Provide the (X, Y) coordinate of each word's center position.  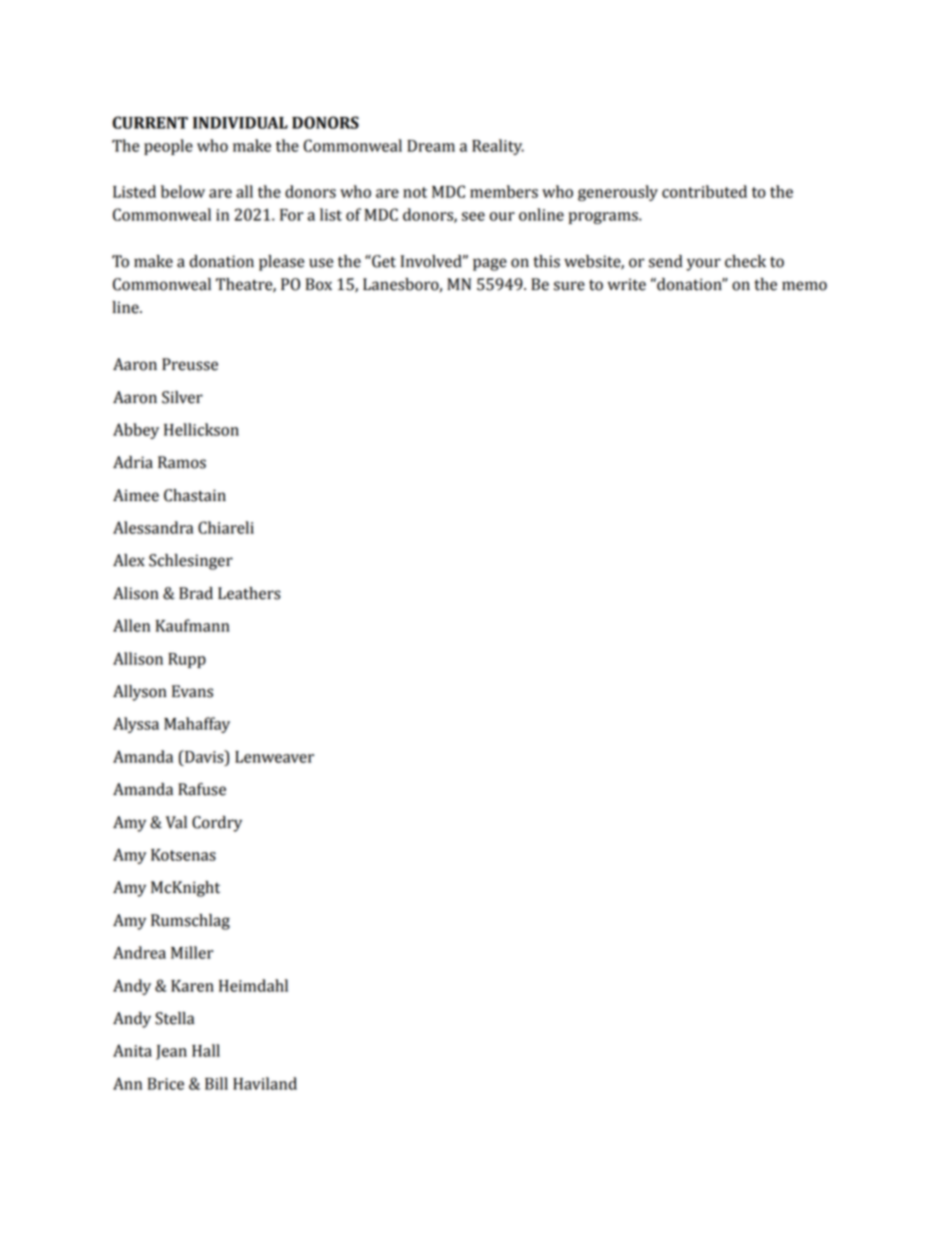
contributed (704, 191)
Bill (216, 1083)
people (168, 147)
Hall (206, 1050)
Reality (498, 147)
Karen (192, 986)
